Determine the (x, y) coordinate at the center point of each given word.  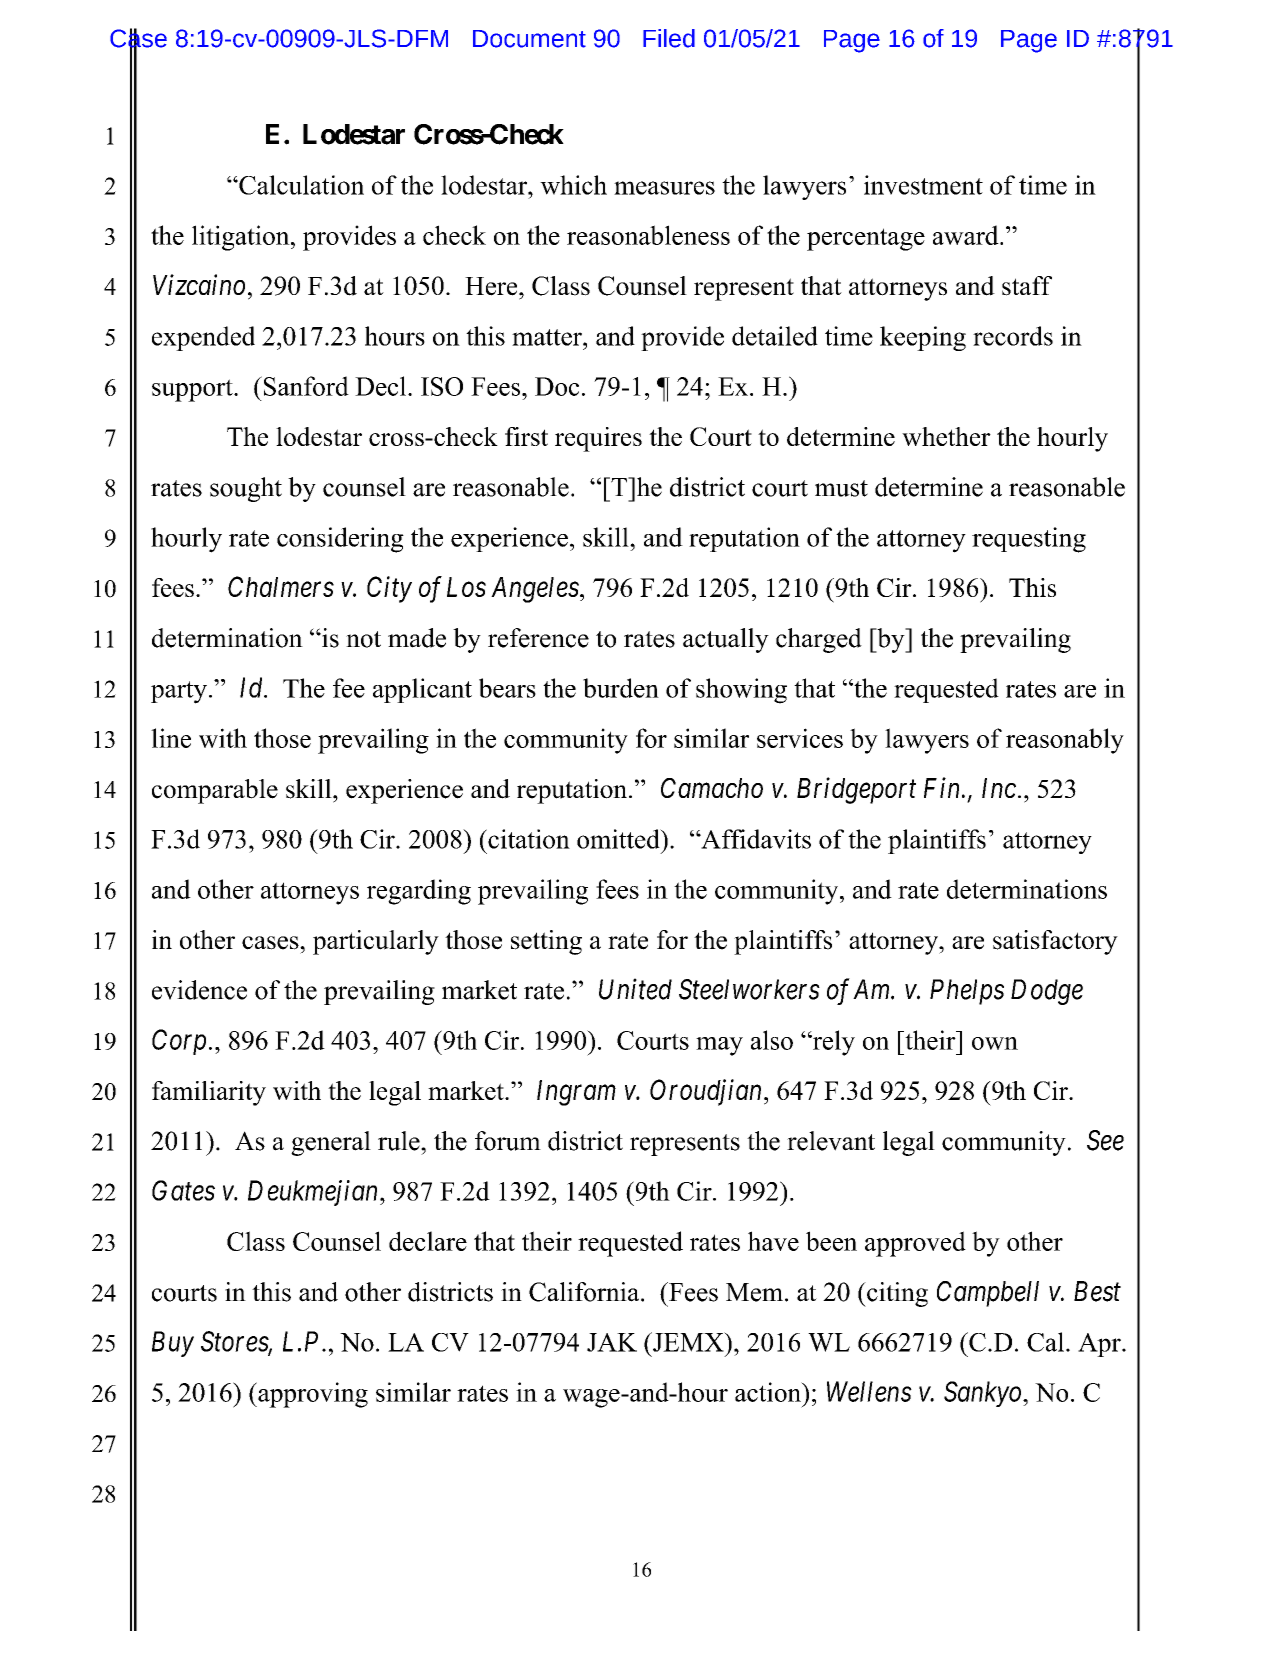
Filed (669, 38)
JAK (612, 1342)
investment (923, 185)
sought (246, 489)
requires (598, 439)
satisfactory (1055, 942)
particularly (376, 942)
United (635, 989)
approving (312, 1395)
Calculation (300, 185)
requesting (1029, 540)
